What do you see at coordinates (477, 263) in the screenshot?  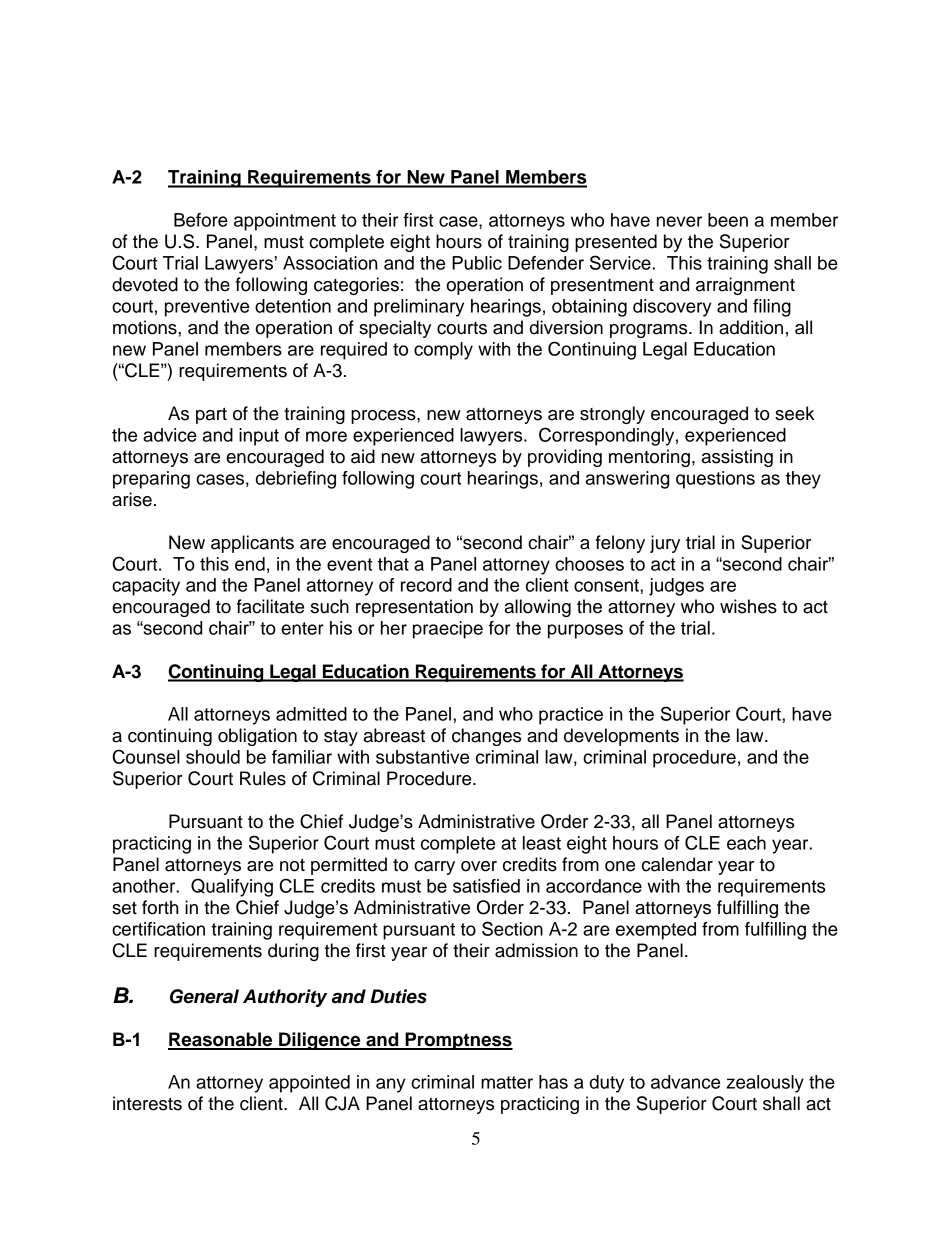 I see `Public` at bounding box center [477, 263].
